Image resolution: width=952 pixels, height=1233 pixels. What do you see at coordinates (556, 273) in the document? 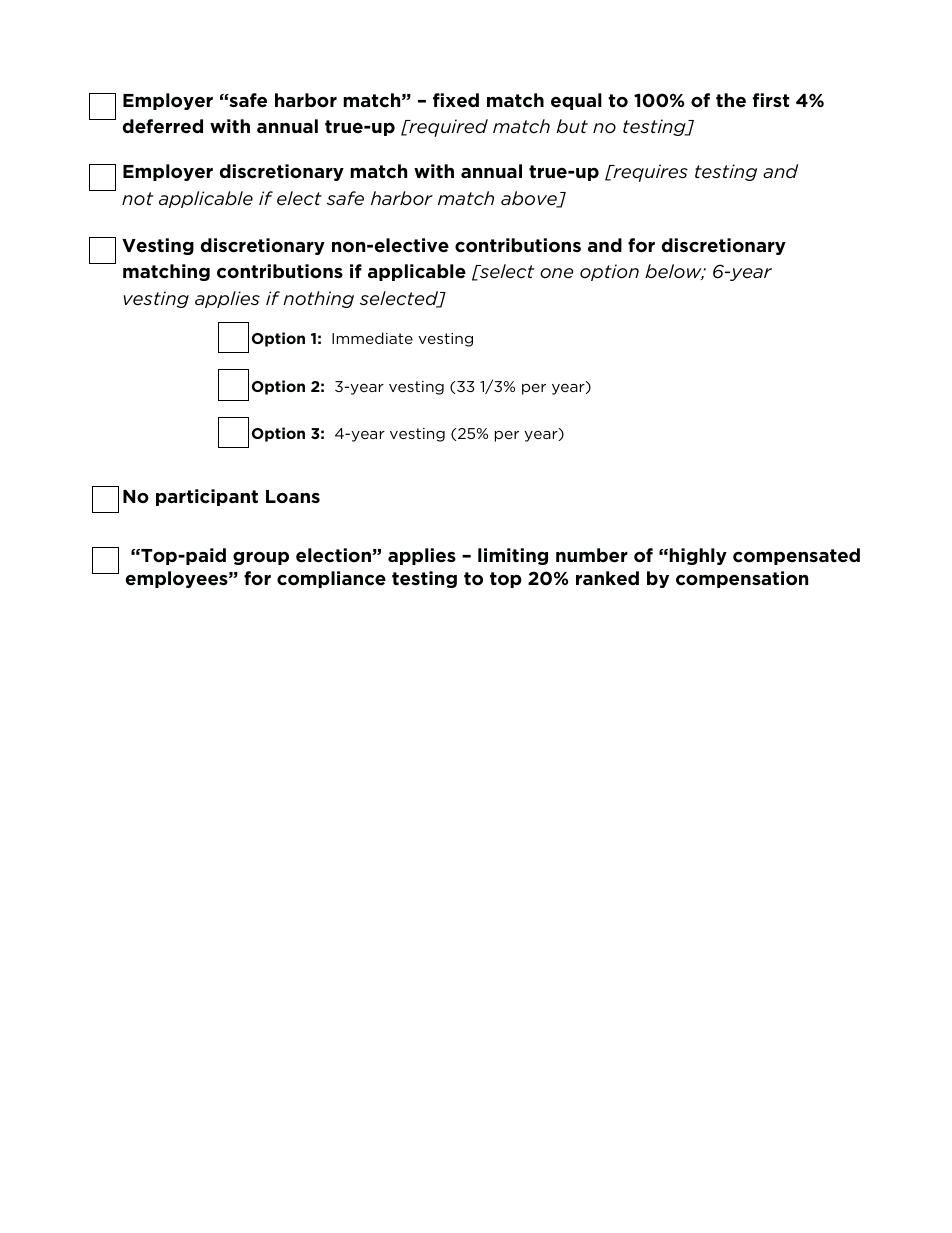
I see `one` at bounding box center [556, 273].
